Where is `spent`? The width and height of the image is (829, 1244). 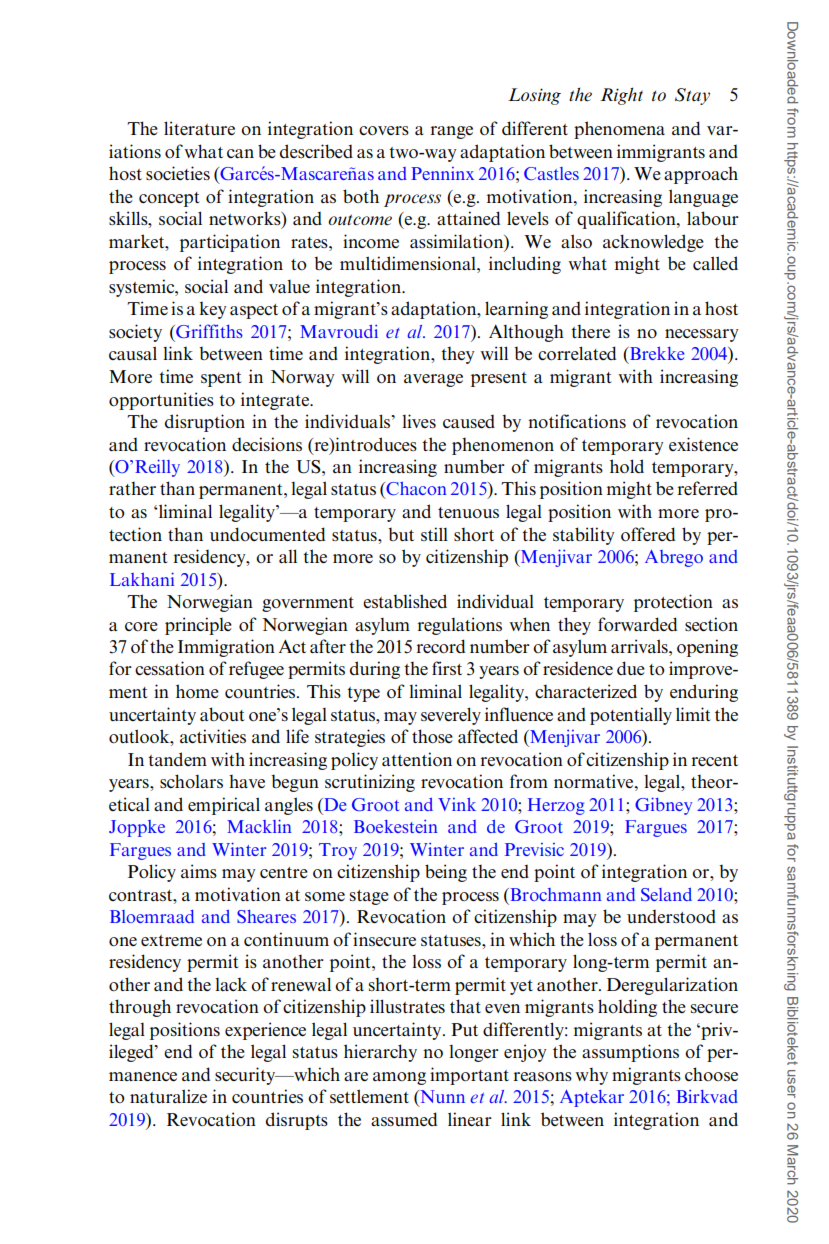 spent is located at coordinates (221, 379).
